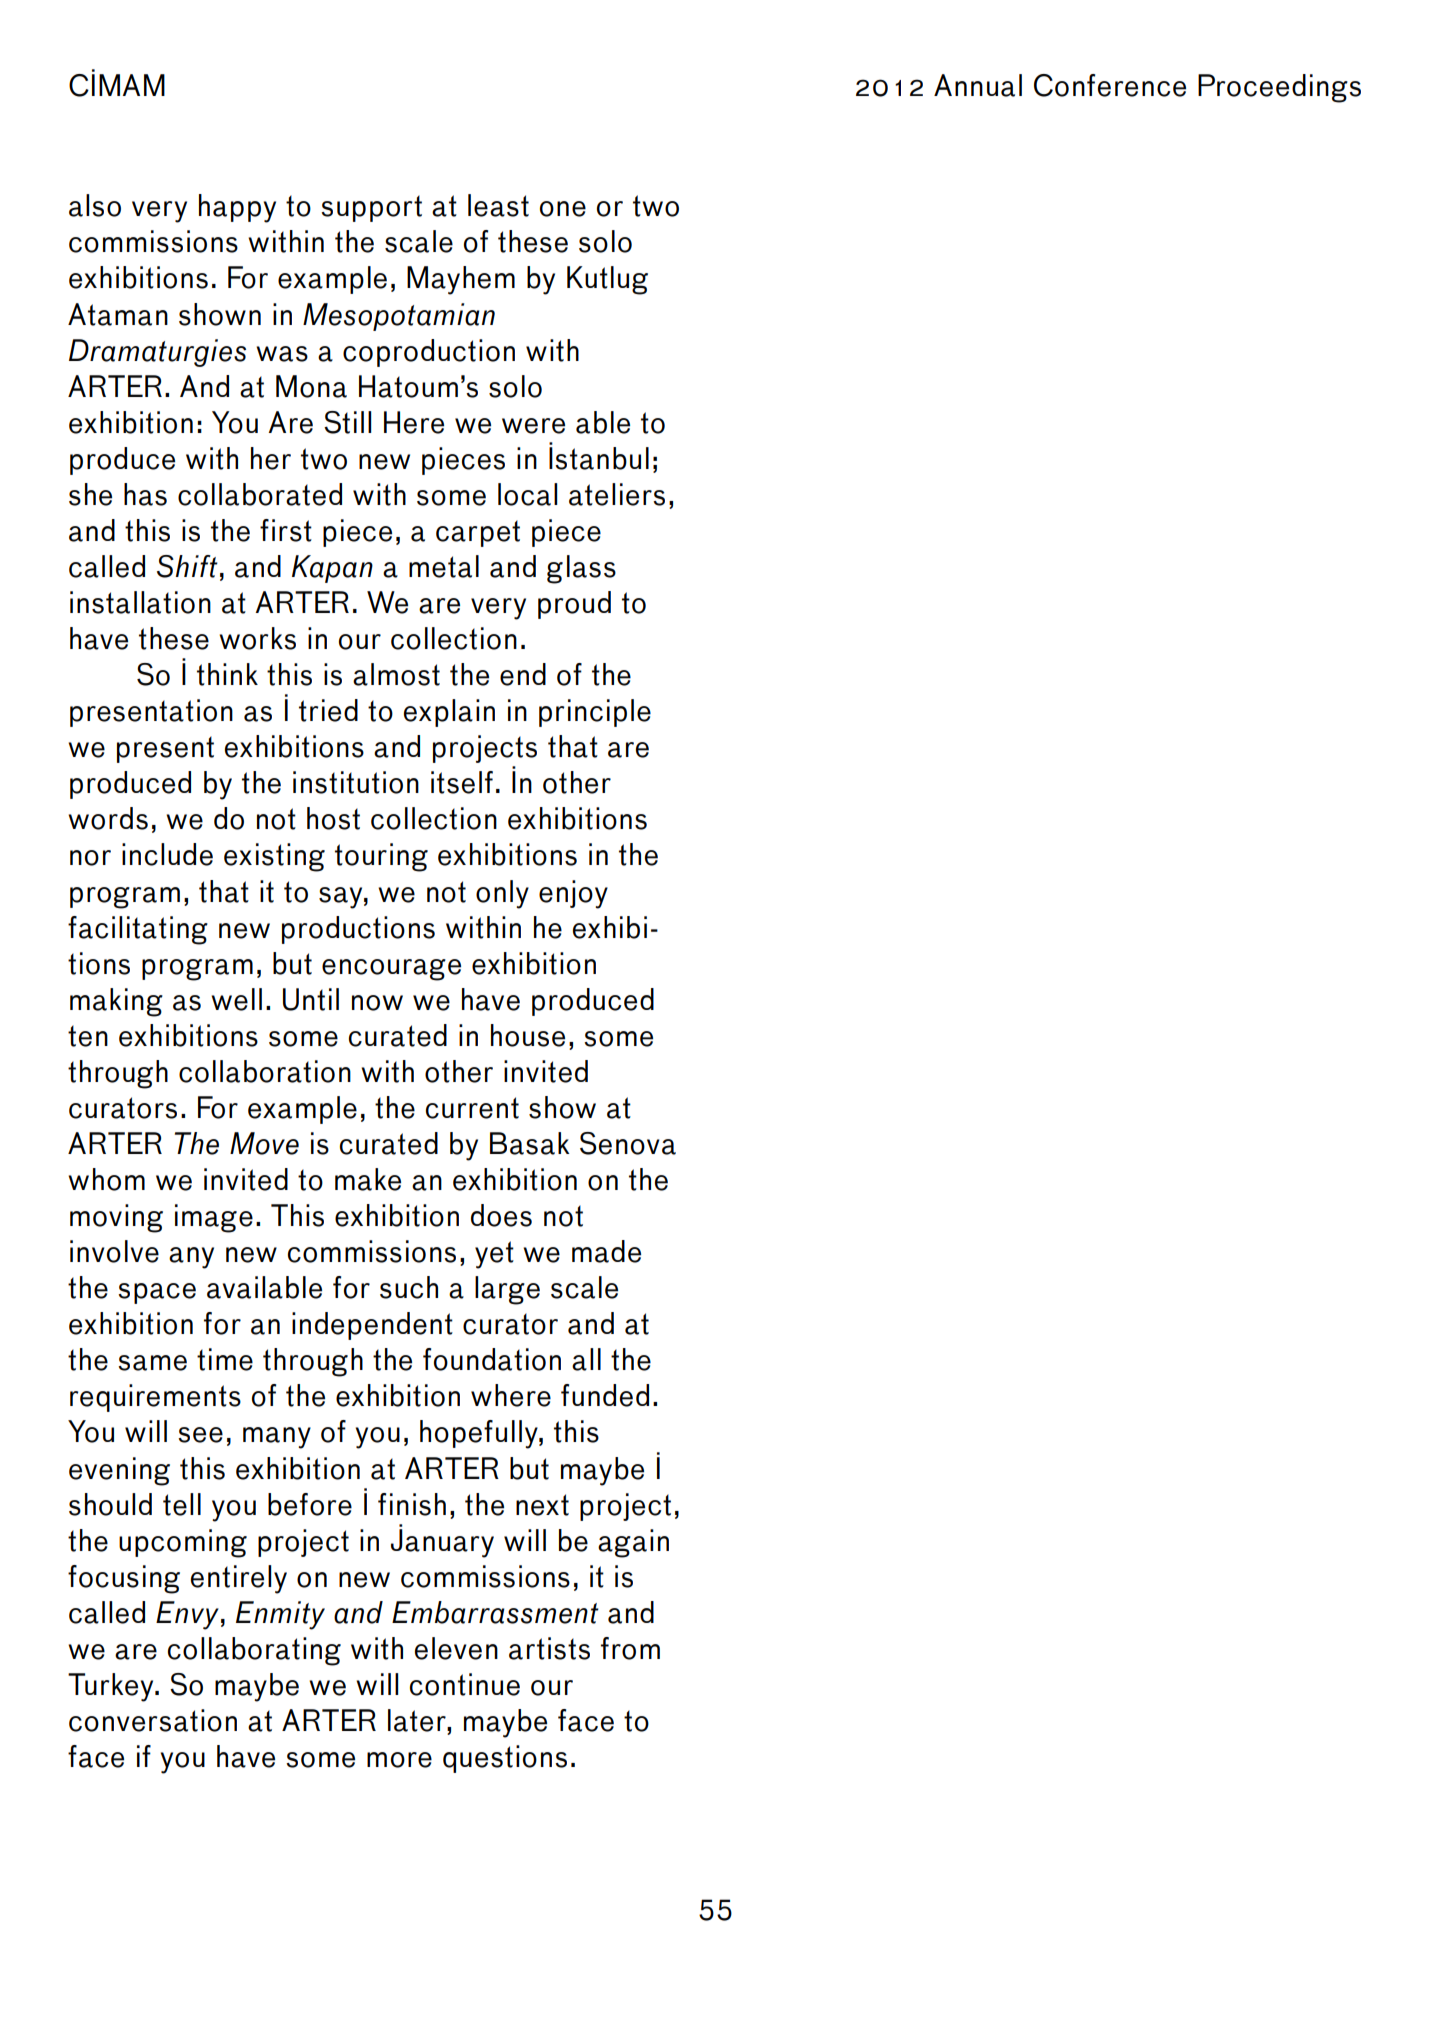 The width and height of the page is (1431, 2024). Describe the element at coordinates (225, 1359) in the page. I see `time` at that location.
